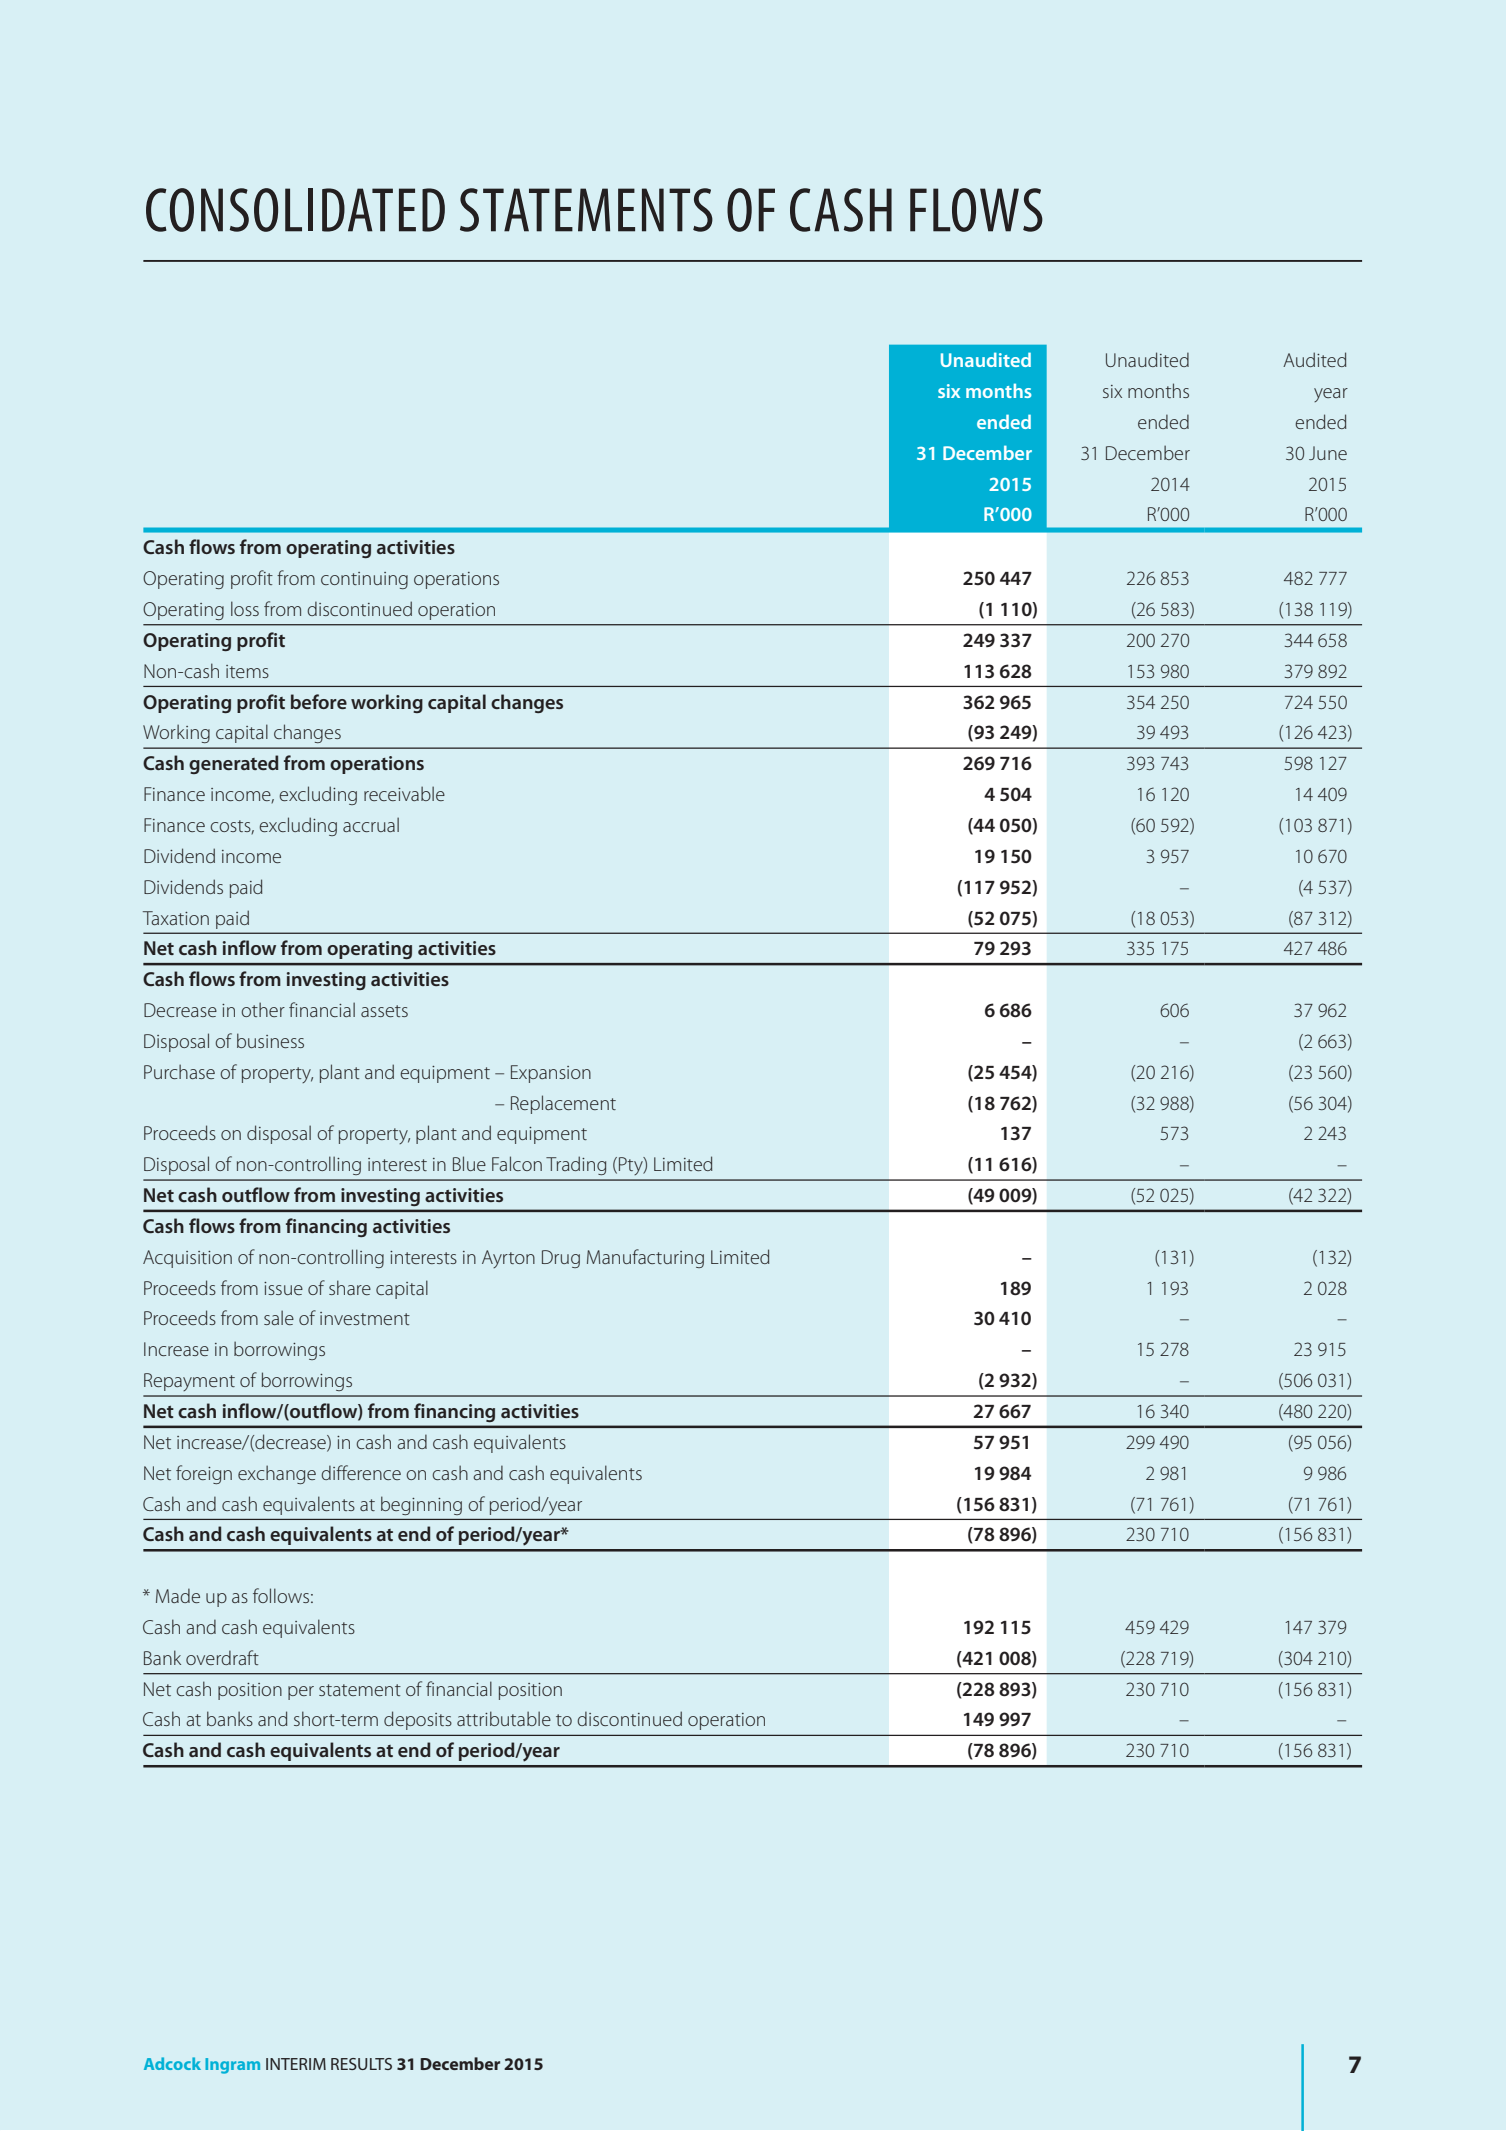 The height and width of the screenshot is (2131, 1506). Describe the element at coordinates (645, 1258) in the screenshot. I see `Manufacturing` at that location.
